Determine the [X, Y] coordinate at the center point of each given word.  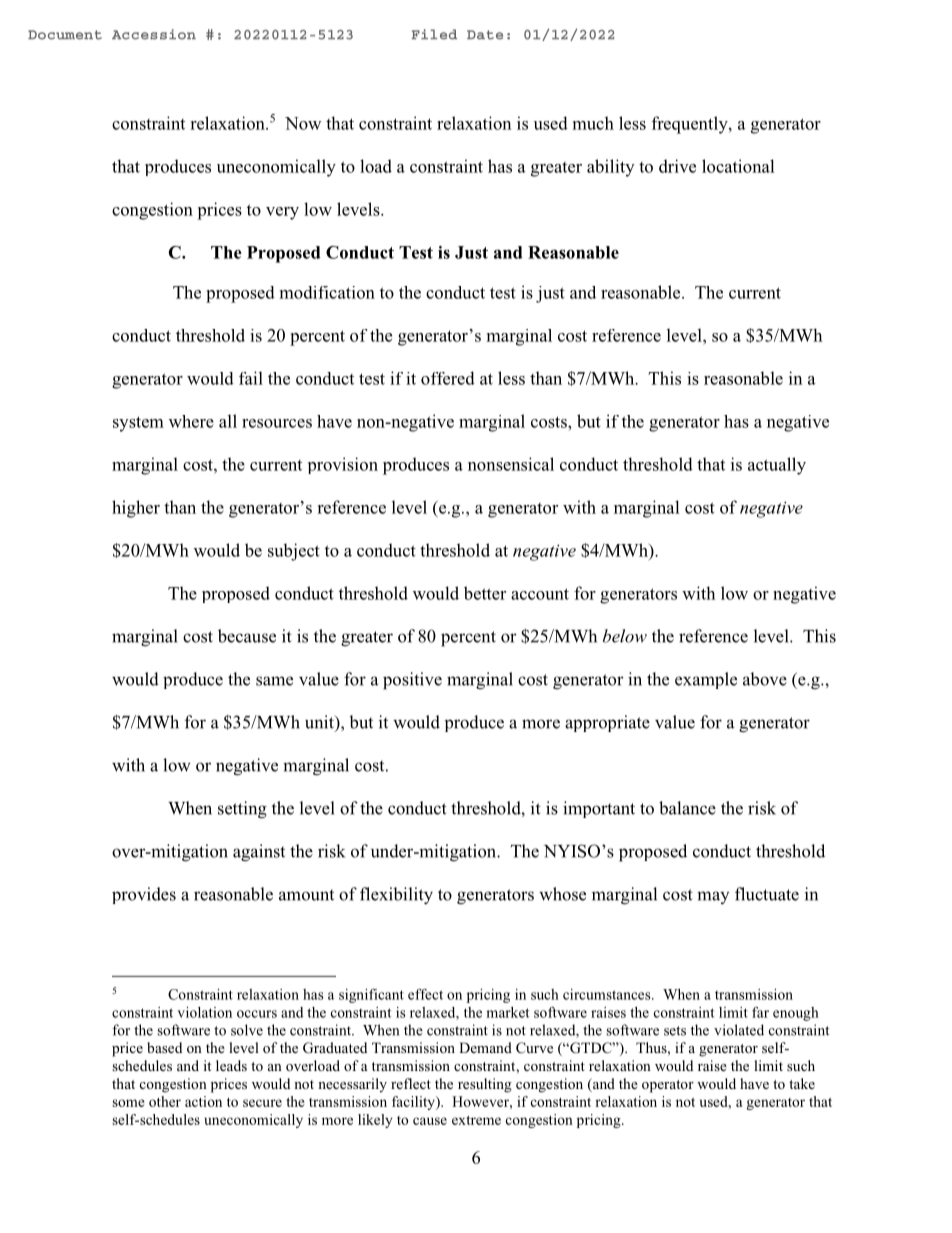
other [165, 1101]
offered [448, 378]
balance [687, 808]
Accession [154, 34]
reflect [411, 1083]
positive [412, 681]
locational [738, 166]
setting [242, 810]
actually [777, 466]
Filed [434, 34]
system [138, 424]
